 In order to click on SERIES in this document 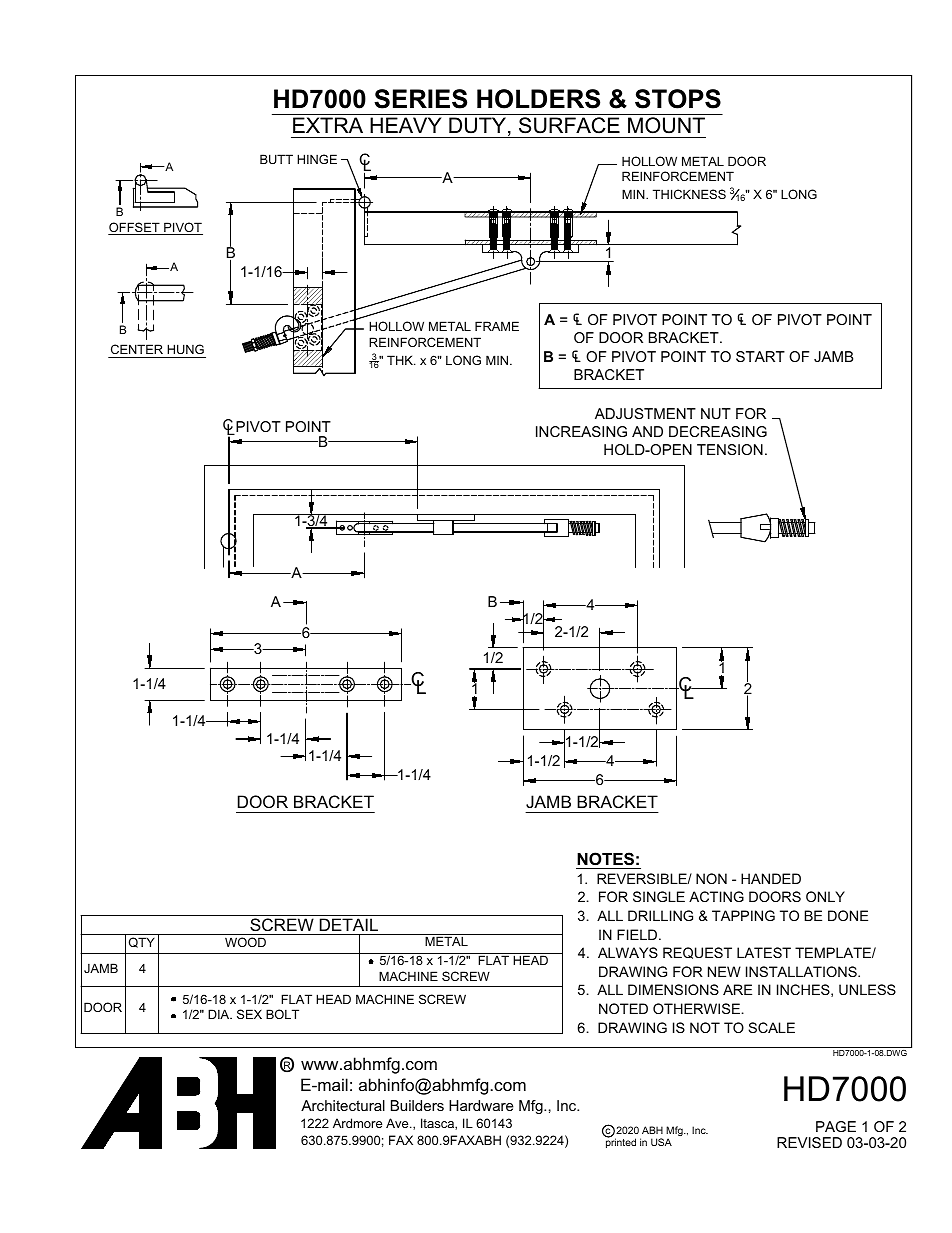, I will do `click(420, 99)`.
